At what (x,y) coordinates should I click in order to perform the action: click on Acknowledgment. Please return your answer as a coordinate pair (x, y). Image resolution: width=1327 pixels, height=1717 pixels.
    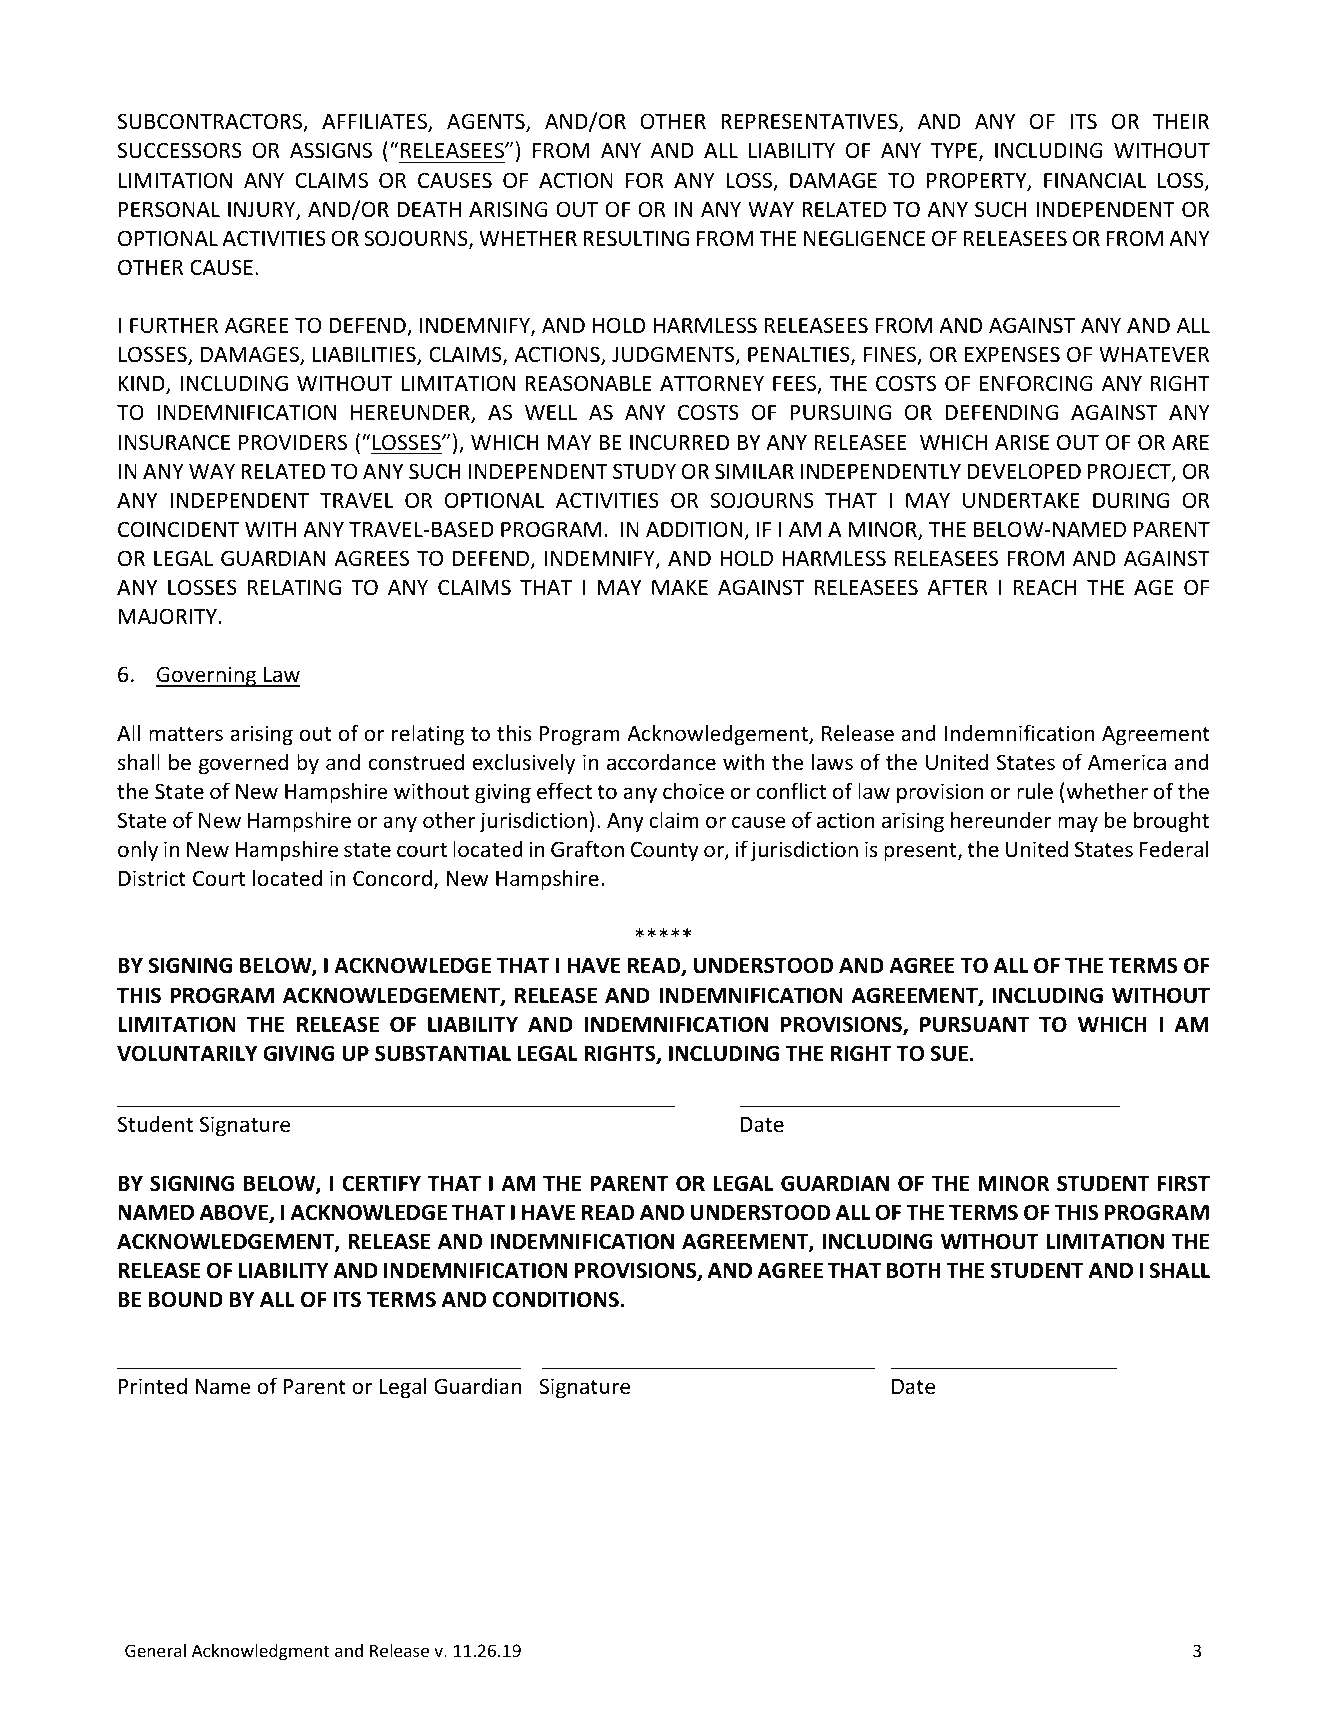
    Looking at the image, I should click on (260, 1652).
